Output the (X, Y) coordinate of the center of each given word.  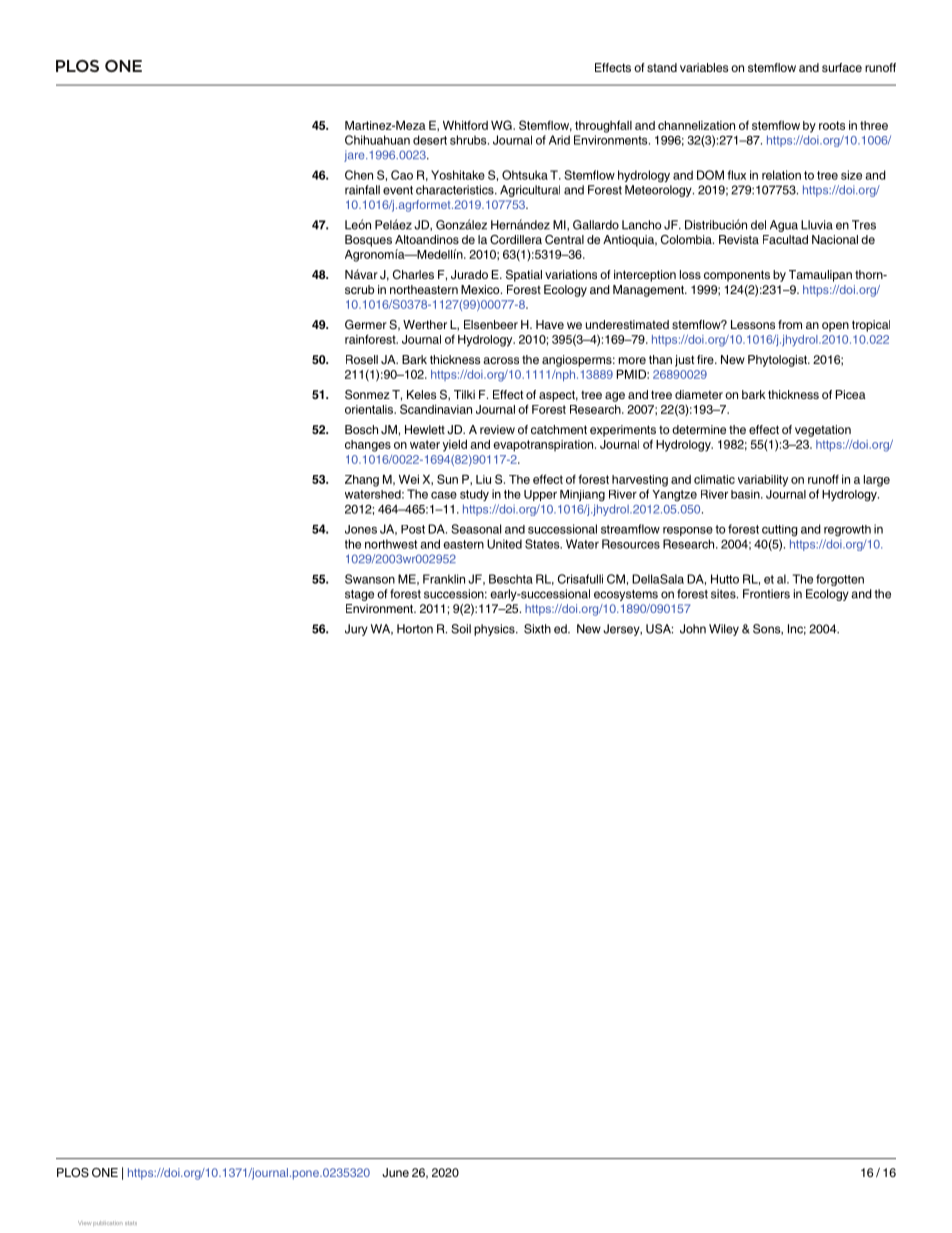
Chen (359, 175)
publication (108, 1223)
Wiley (724, 630)
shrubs (469, 140)
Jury (356, 630)
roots (832, 125)
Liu (483, 479)
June (395, 1172)
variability (763, 481)
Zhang (362, 481)
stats (131, 1223)
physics (495, 630)
